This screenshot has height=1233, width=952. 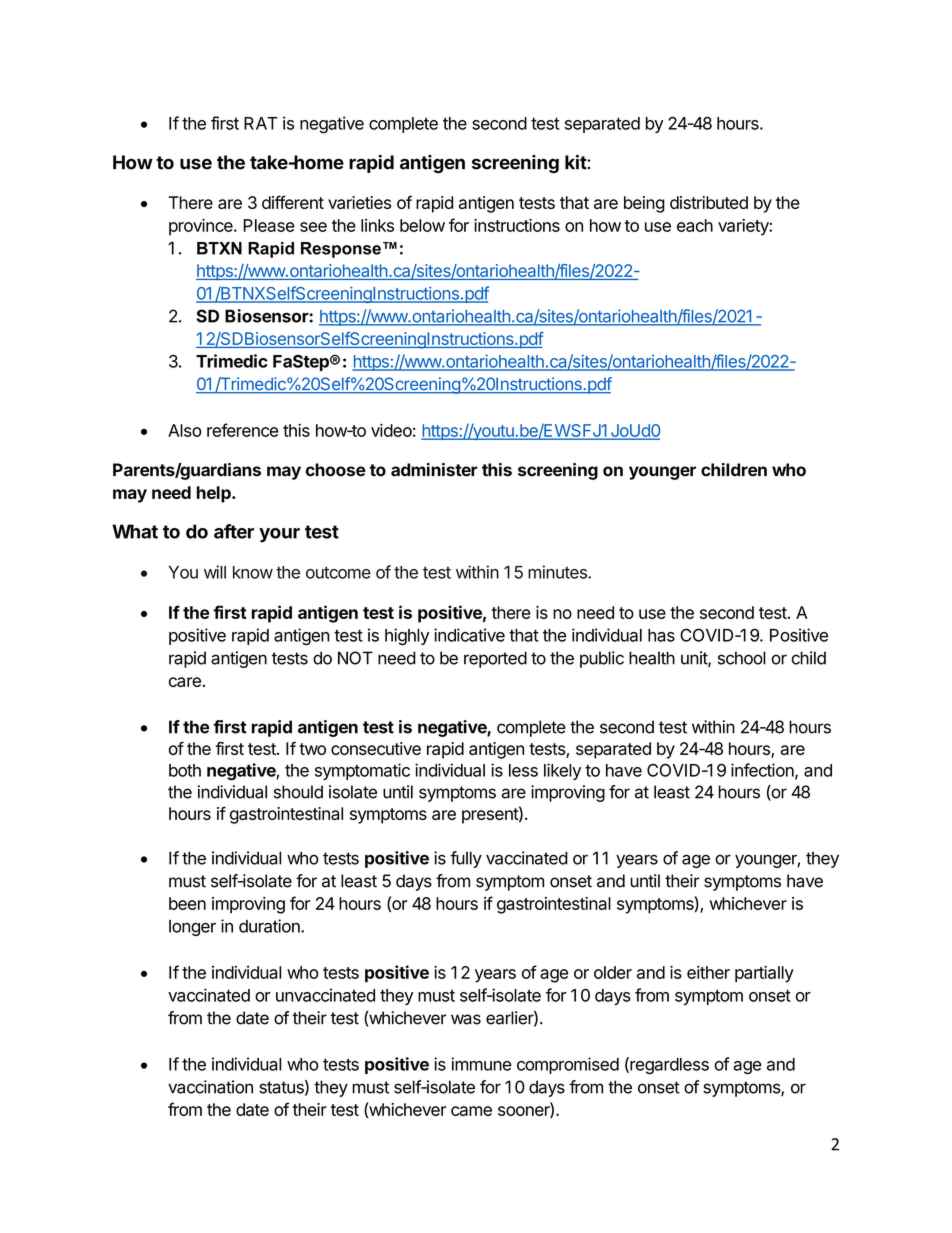 What do you see at coordinates (422, 225) in the screenshot?
I see `below` at bounding box center [422, 225].
